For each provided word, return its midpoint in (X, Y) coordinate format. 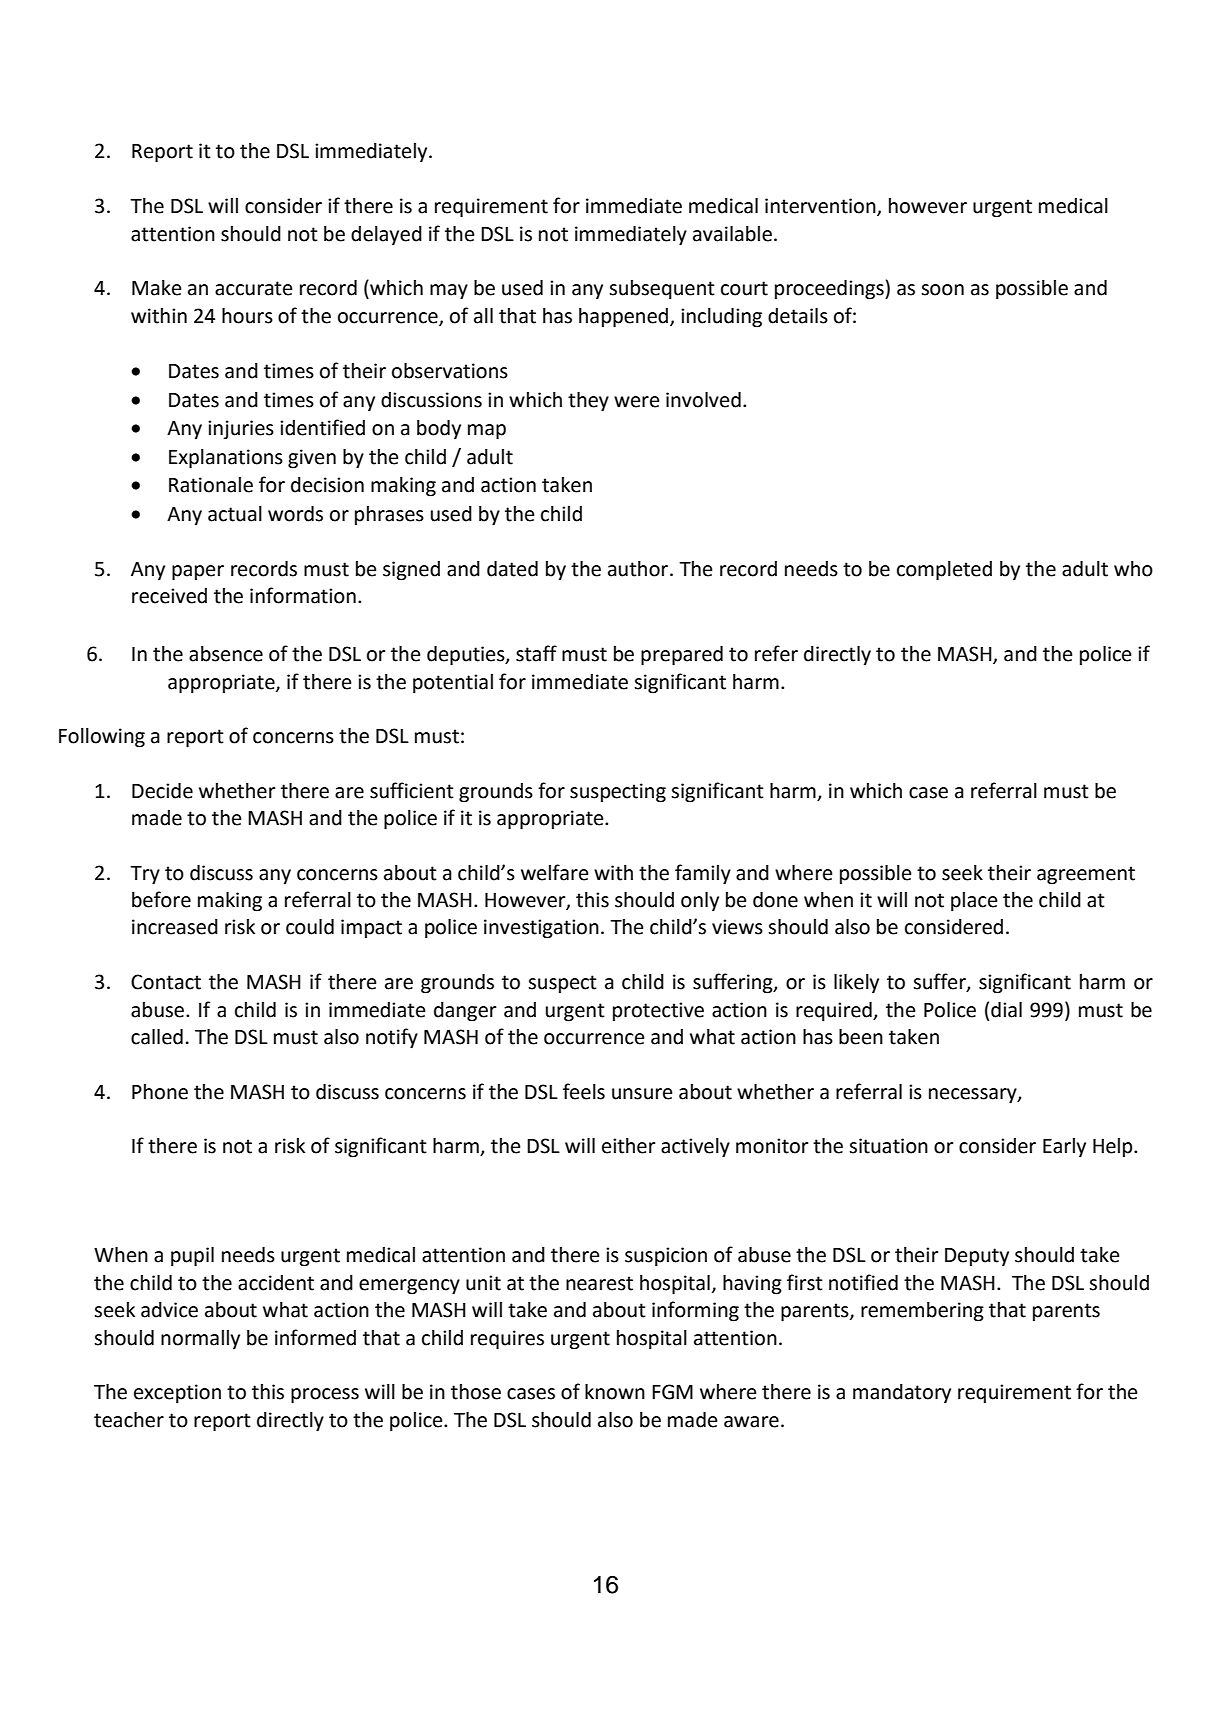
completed (944, 571)
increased (175, 927)
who (1133, 569)
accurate (253, 288)
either (629, 1146)
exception (177, 1394)
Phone (160, 1092)
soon (942, 290)
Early (1064, 1147)
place (974, 902)
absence (226, 654)
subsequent (662, 290)
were (636, 402)
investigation (541, 929)
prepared (682, 656)
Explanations (226, 459)
